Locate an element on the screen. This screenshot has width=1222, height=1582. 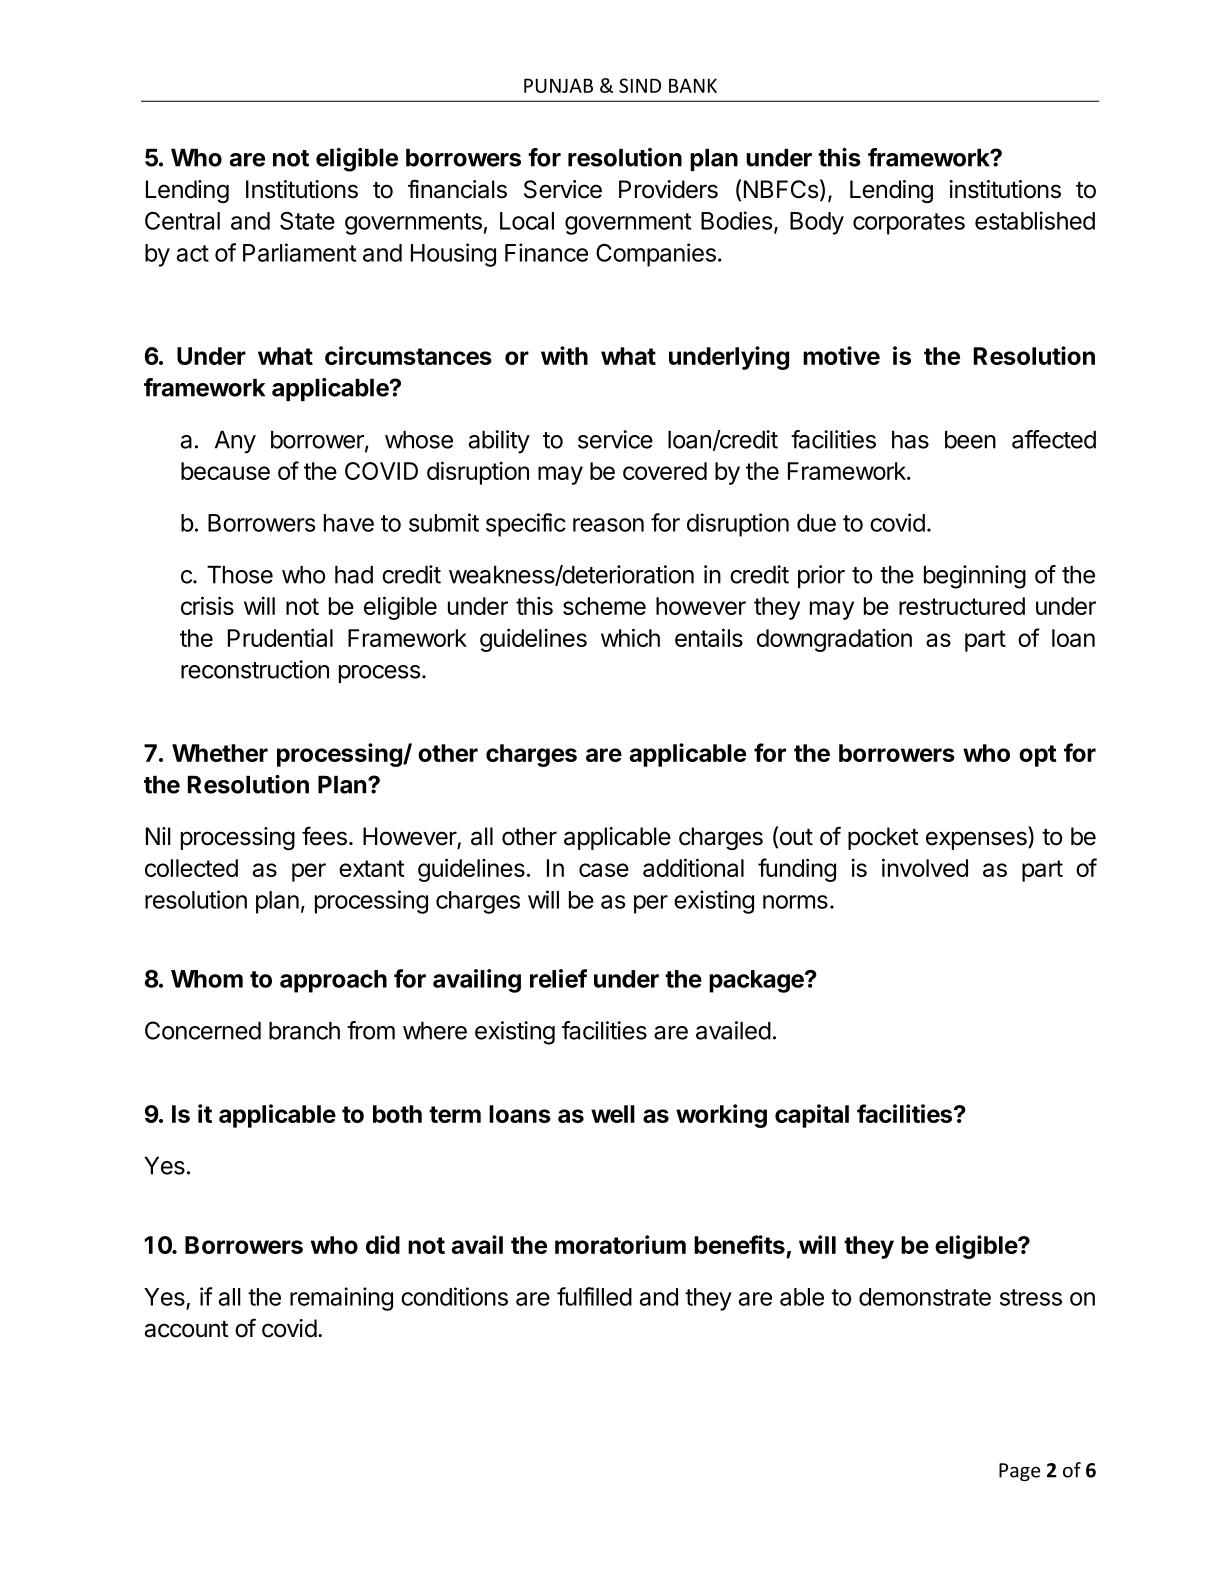
with is located at coordinates (564, 355).
